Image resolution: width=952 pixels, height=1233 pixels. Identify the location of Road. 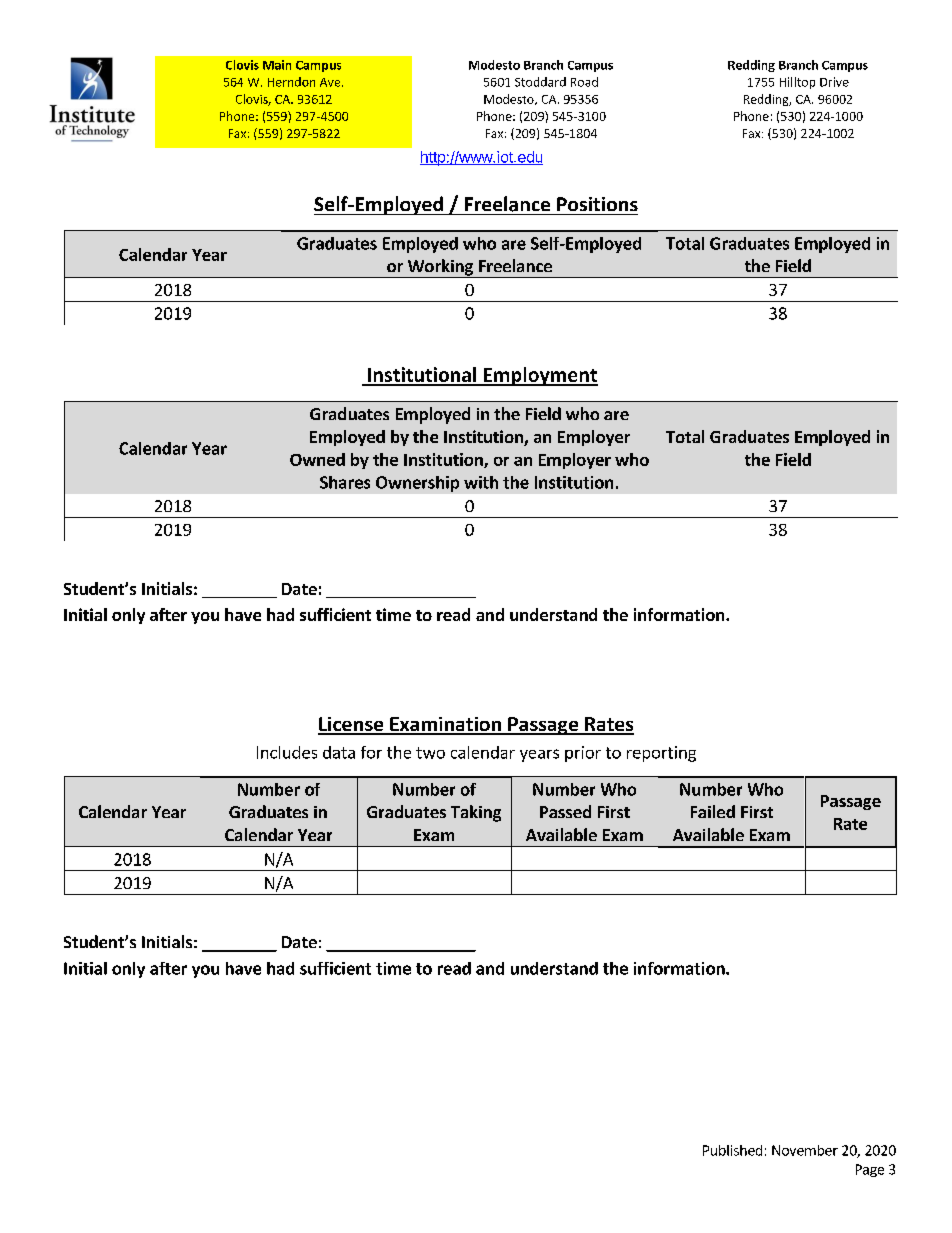
(584, 82).
